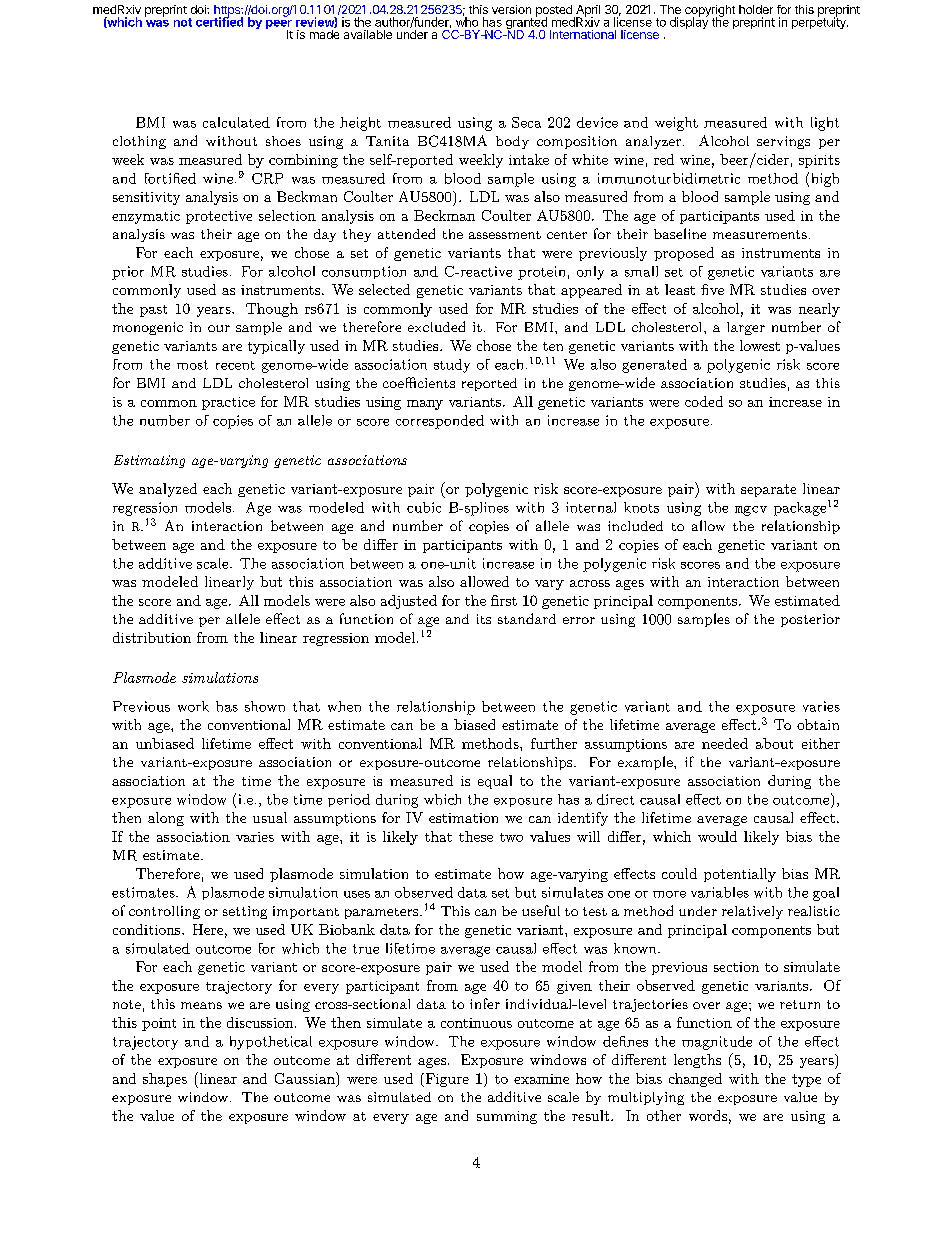 The width and height of the screenshot is (952, 1233). What do you see at coordinates (756, 9) in the screenshot?
I see `holder` at bounding box center [756, 9].
